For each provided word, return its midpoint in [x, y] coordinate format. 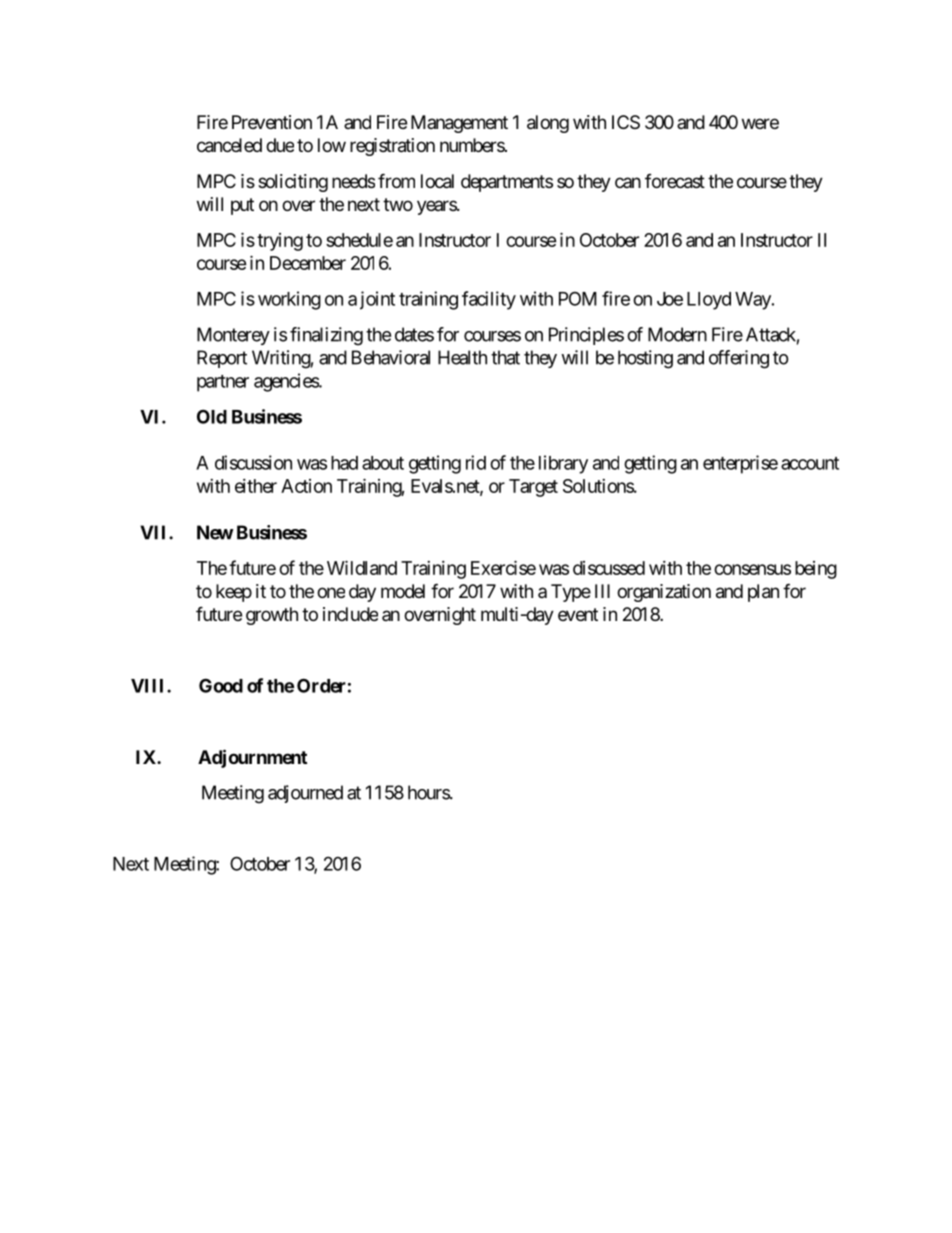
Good [221, 685]
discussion [253, 462]
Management [459, 124]
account [810, 463]
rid [476, 462]
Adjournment [252, 758]
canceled [229, 145]
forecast [675, 181]
